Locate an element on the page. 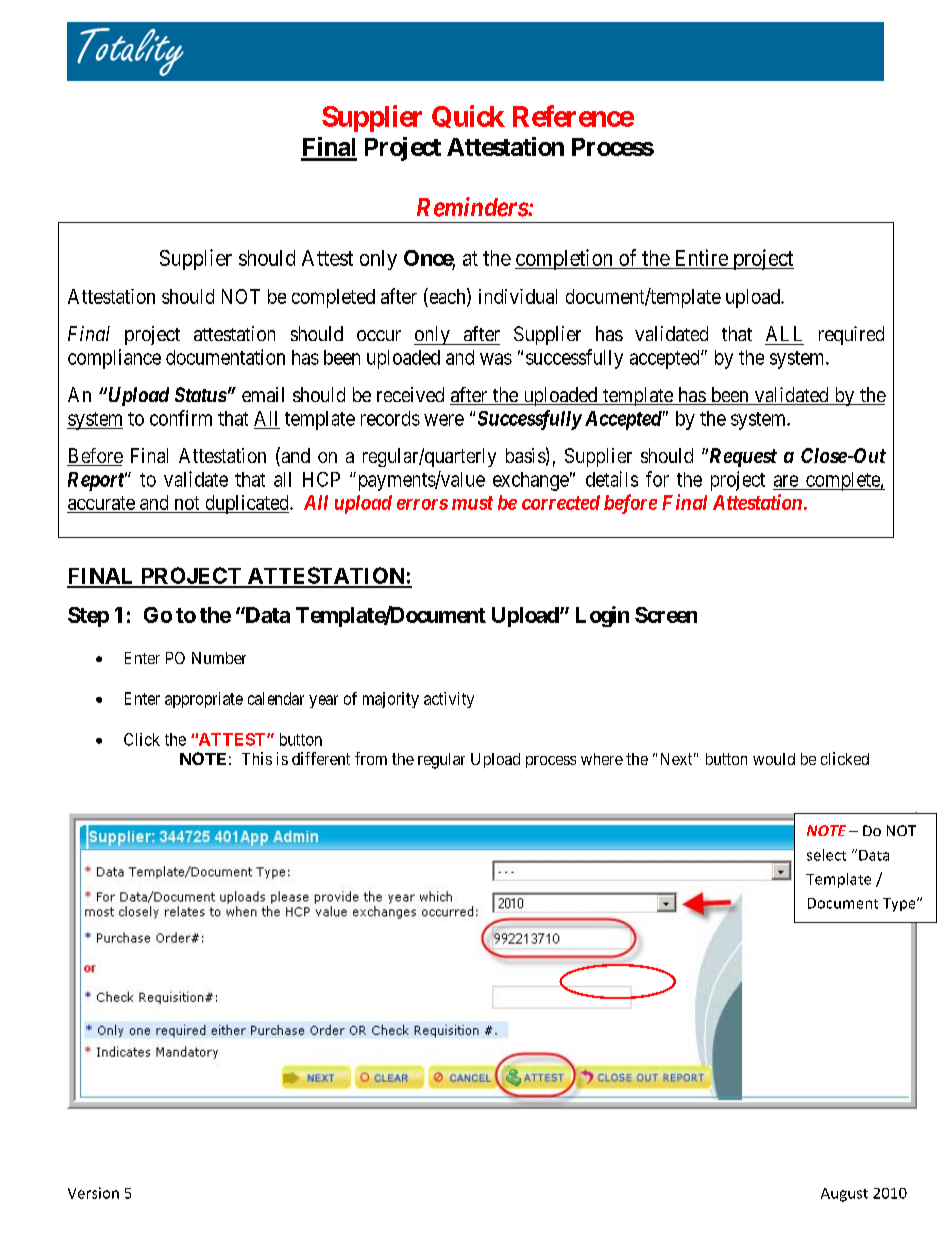 The image size is (952, 1233). Screen is located at coordinates (666, 615).
